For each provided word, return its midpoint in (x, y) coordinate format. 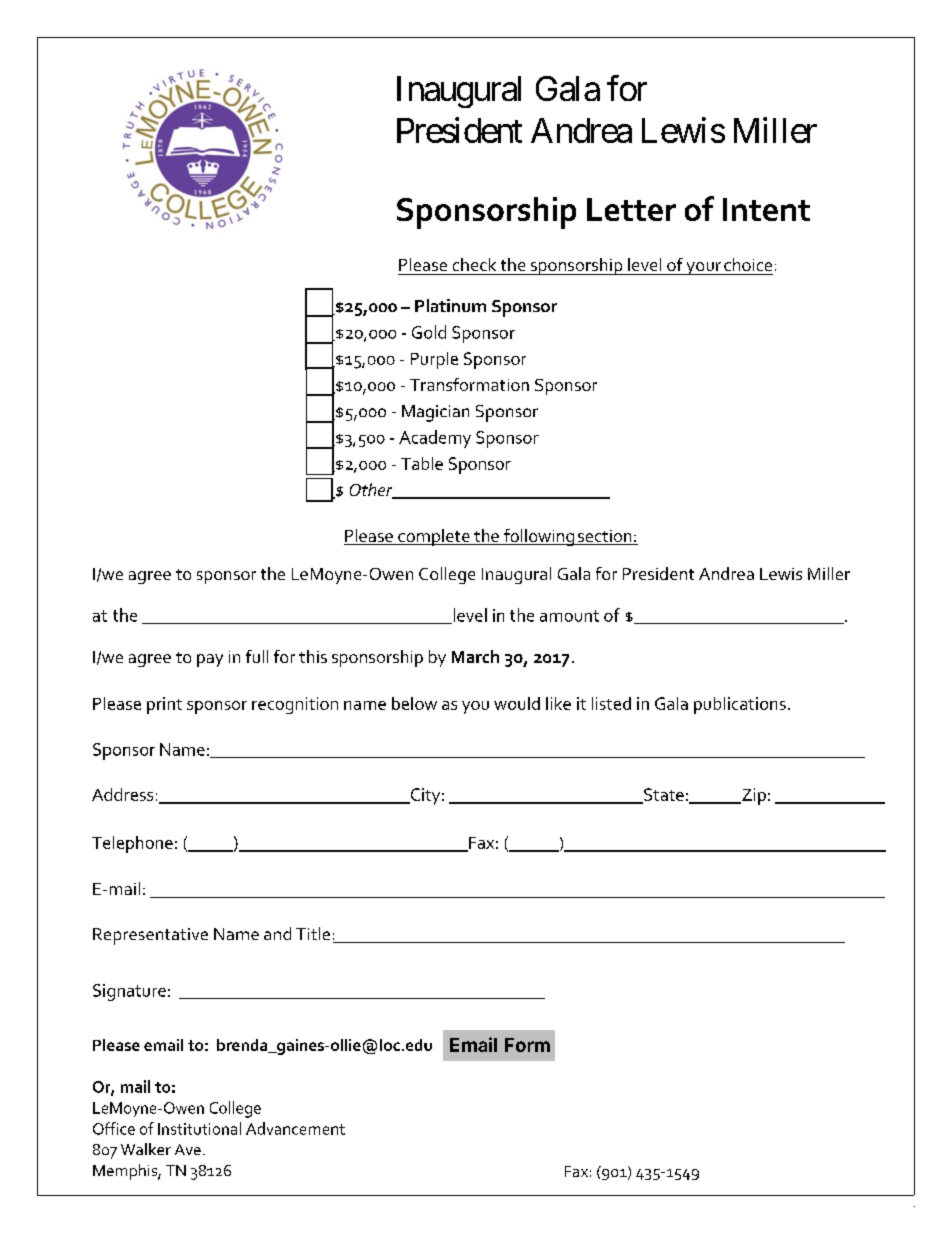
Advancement (295, 1128)
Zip (753, 796)
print (164, 705)
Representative (150, 936)
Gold (429, 332)
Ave (188, 1149)
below (414, 703)
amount (569, 616)
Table (422, 463)
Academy (435, 439)
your (703, 268)
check (474, 264)
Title (313, 933)
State (663, 795)
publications (740, 705)
